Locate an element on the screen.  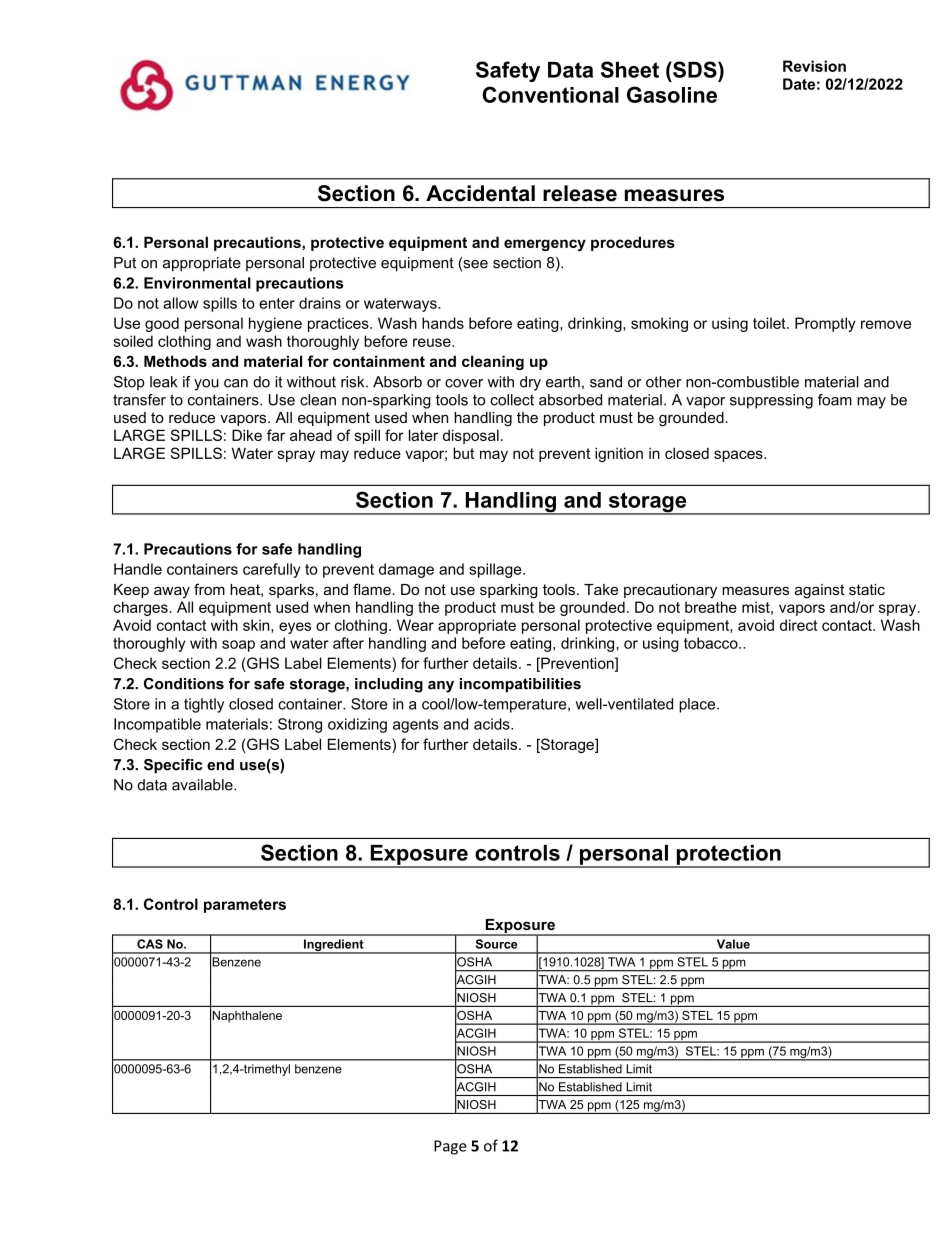
Revision is located at coordinates (814, 66).
